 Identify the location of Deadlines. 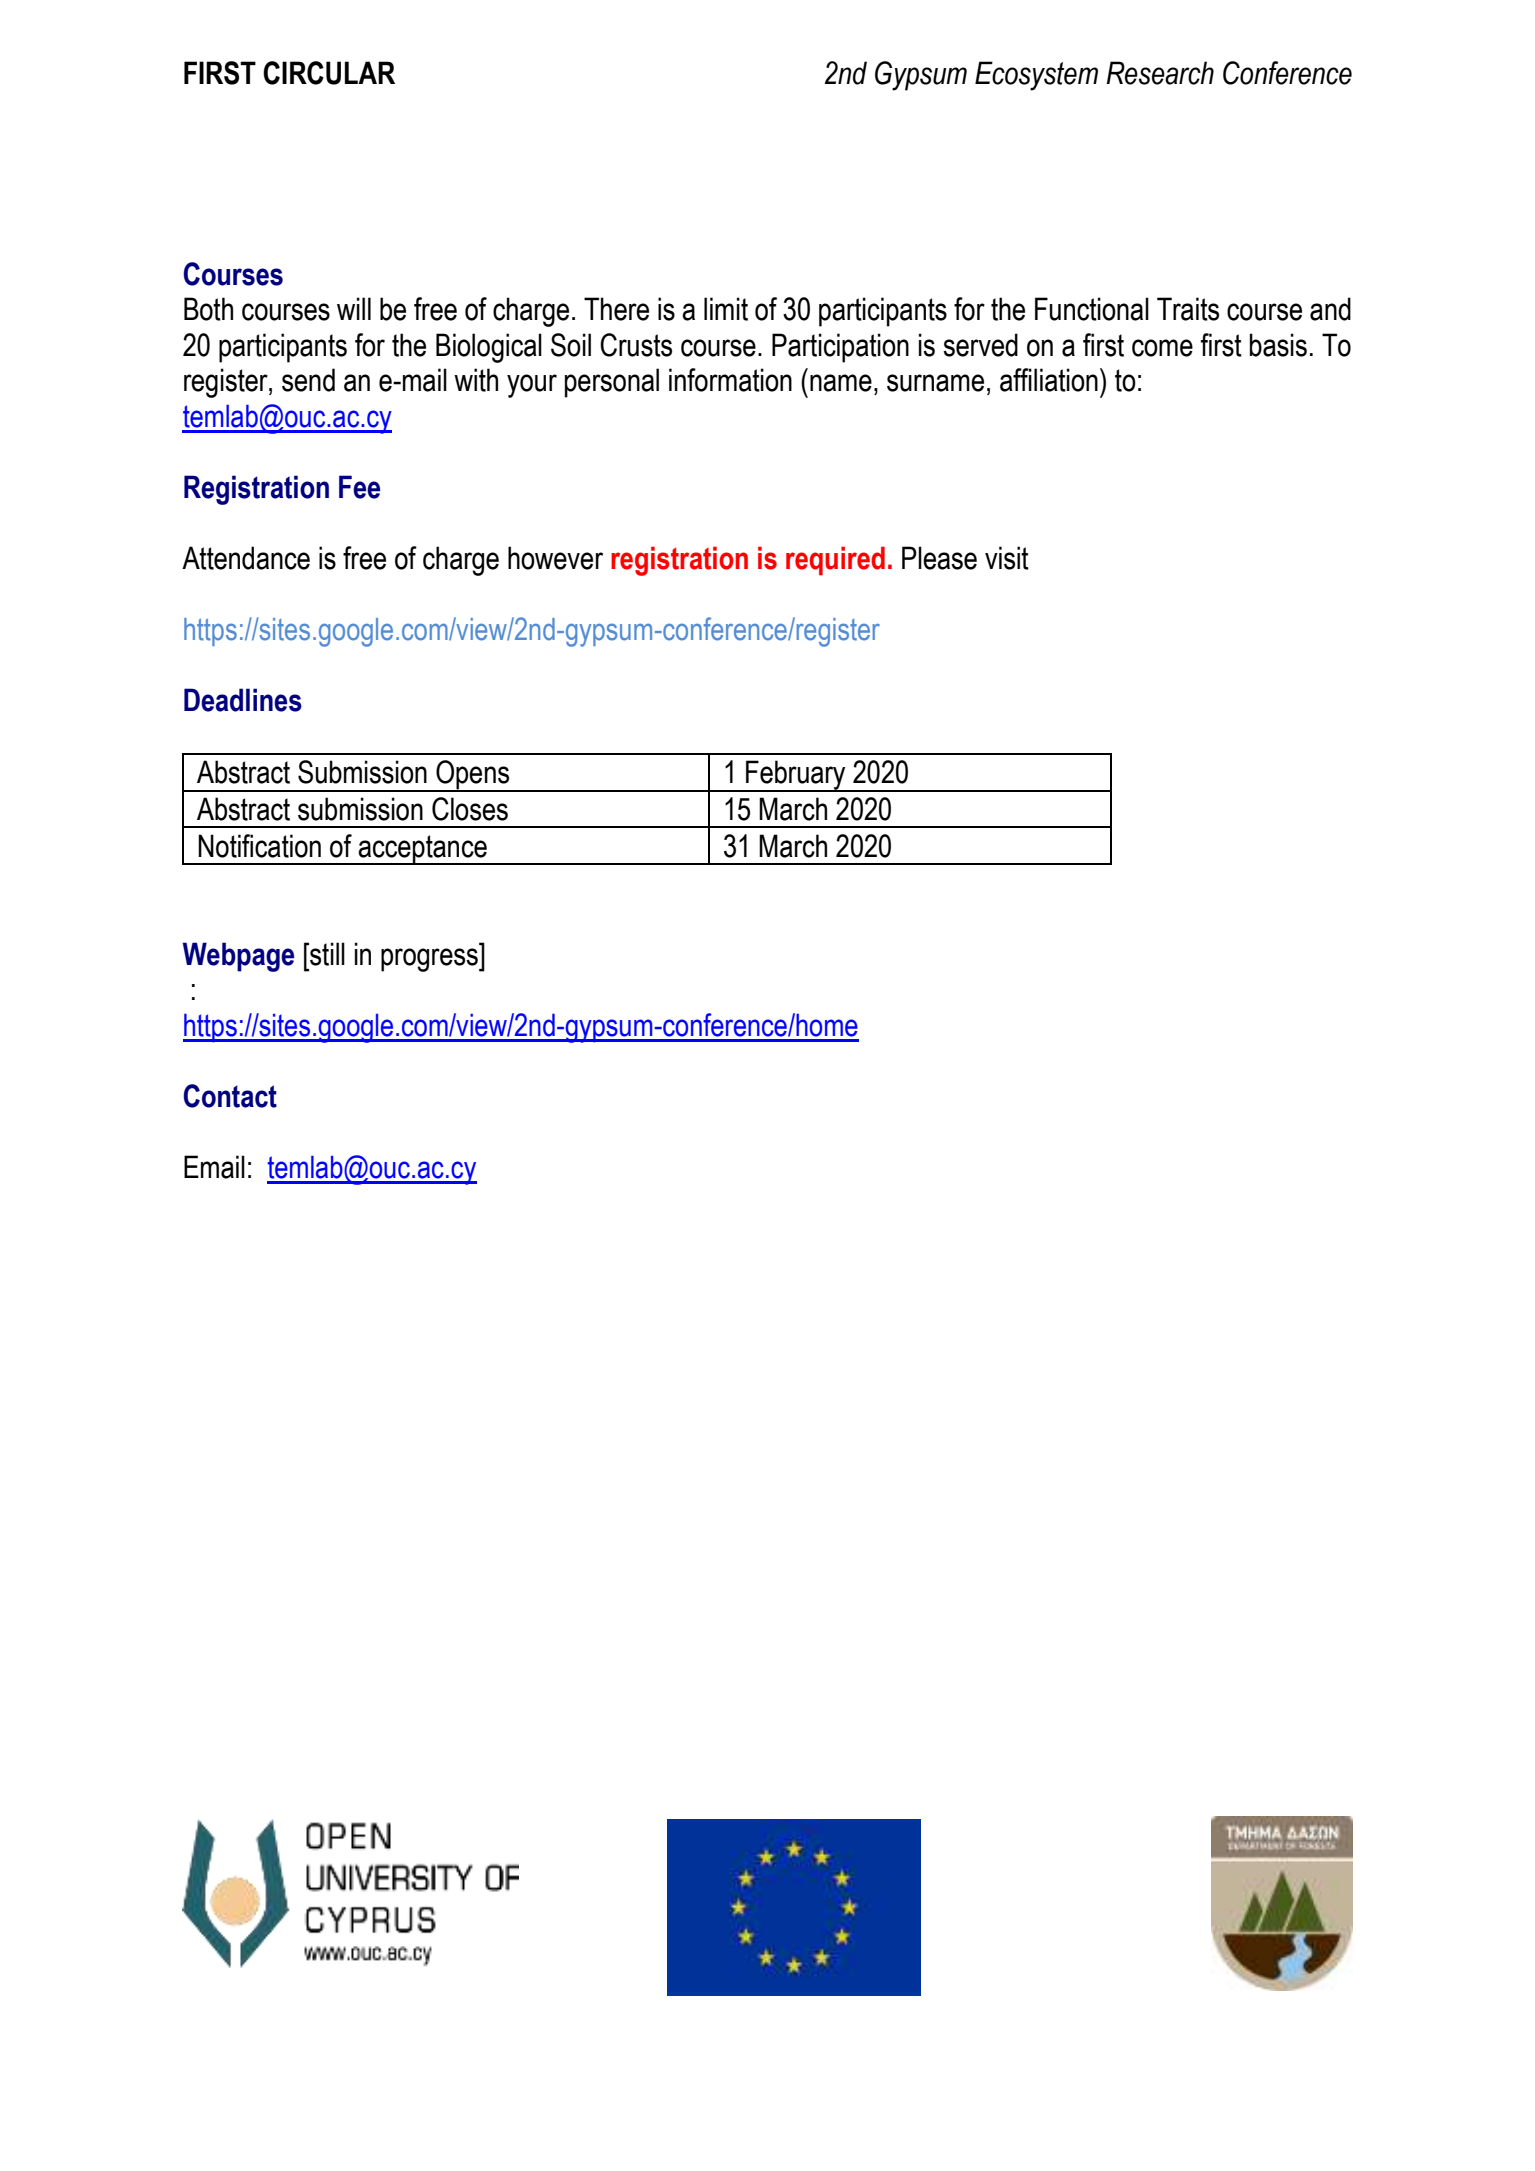
(243, 700).
